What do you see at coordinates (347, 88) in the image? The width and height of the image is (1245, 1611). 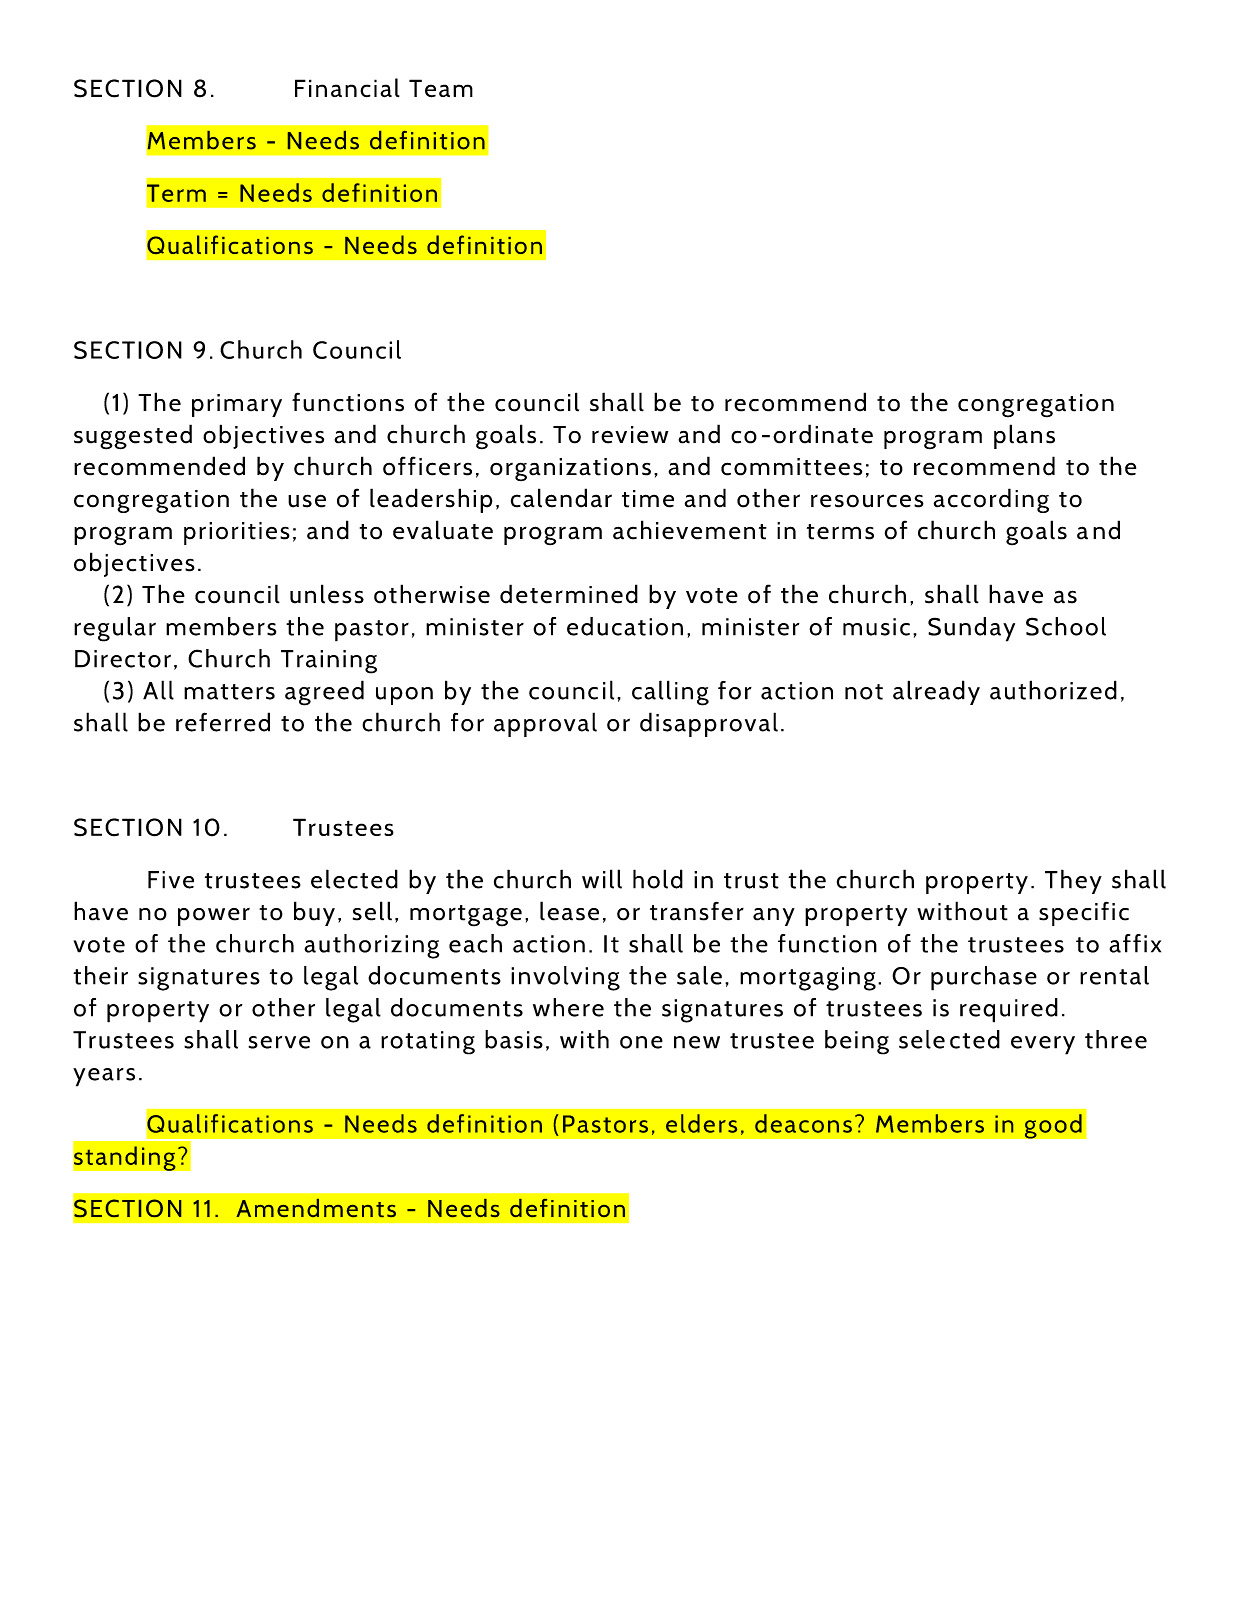 I see `Financial` at bounding box center [347, 88].
